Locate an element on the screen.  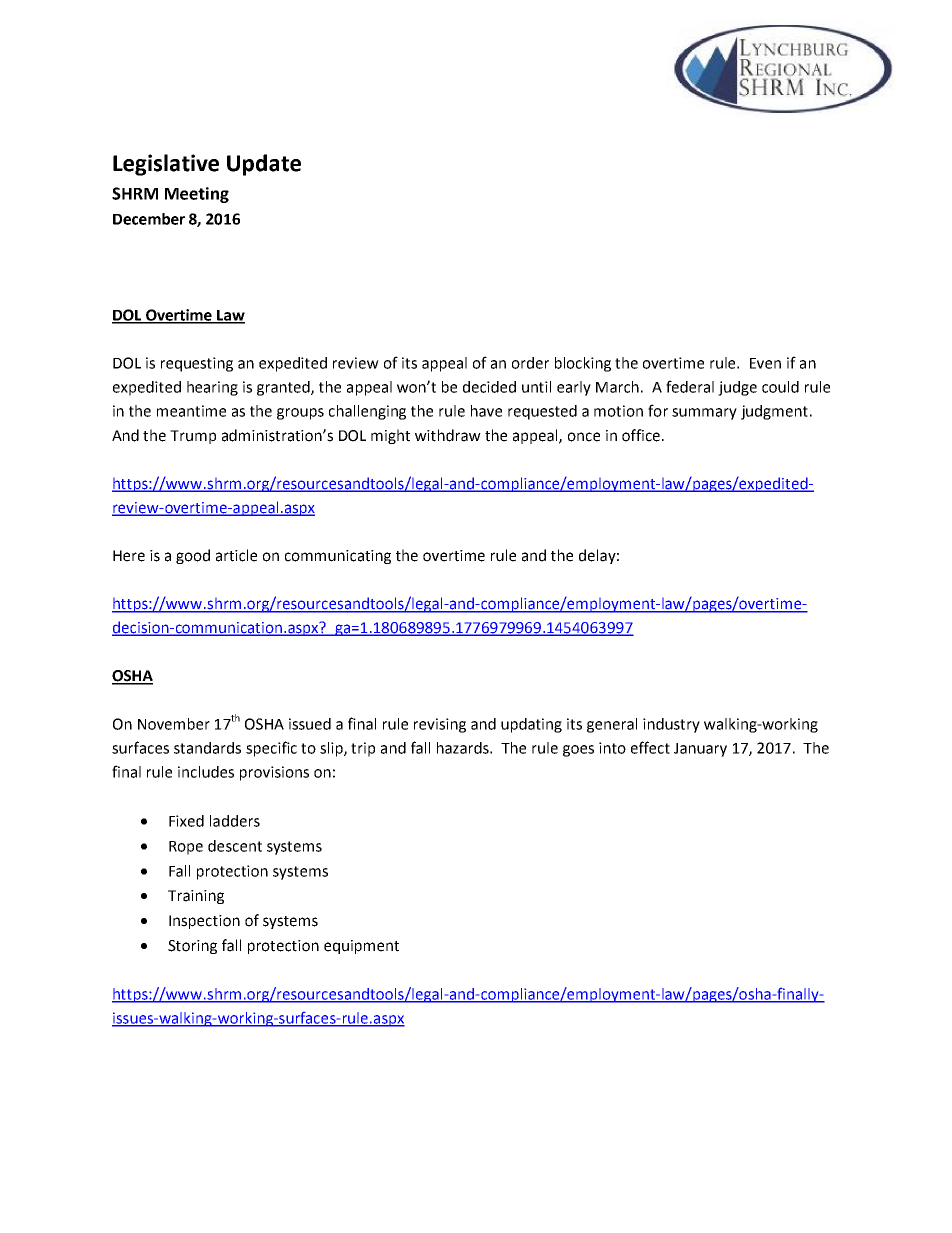
includes is located at coordinates (206, 772).
